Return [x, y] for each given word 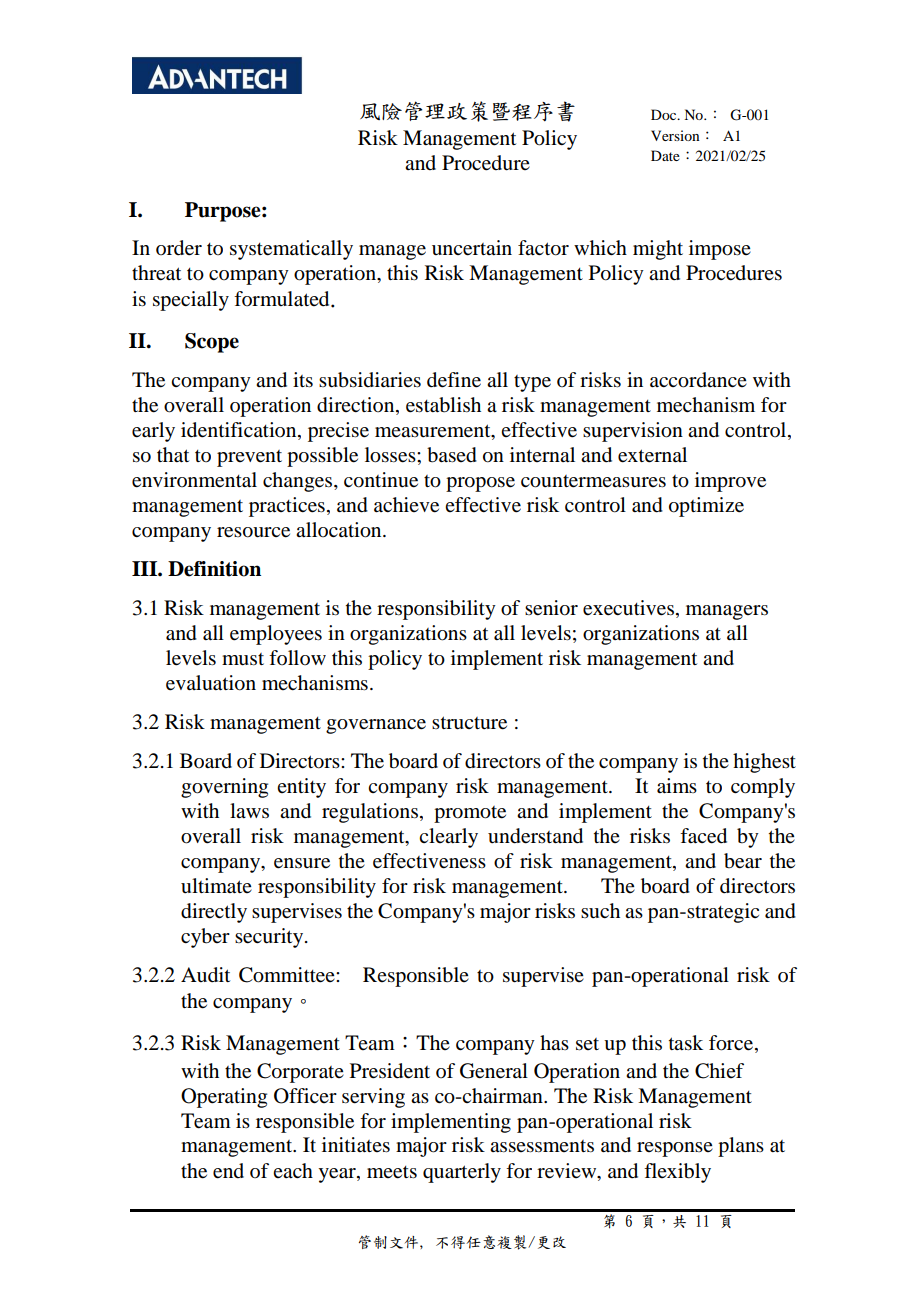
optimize [706, 507]
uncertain [472, 248]
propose [480, 484]
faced [703, 836]
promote [470, 814]
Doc [665, 114]
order [179, 248]
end [228, 1171]
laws [249, 810]
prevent [249, 458]
